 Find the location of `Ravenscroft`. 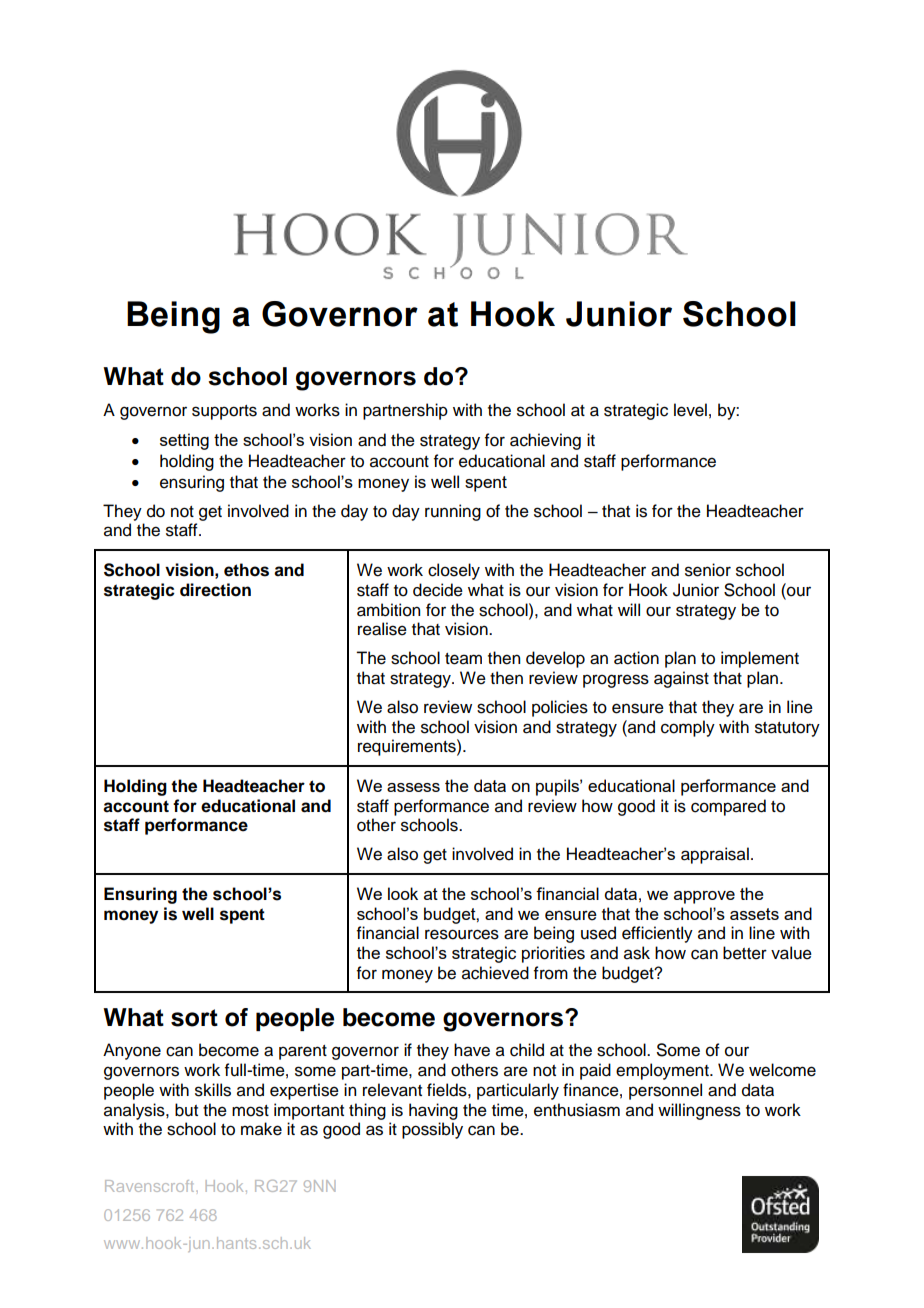

Ravenscroft is located at coordinates (151, 1186).
